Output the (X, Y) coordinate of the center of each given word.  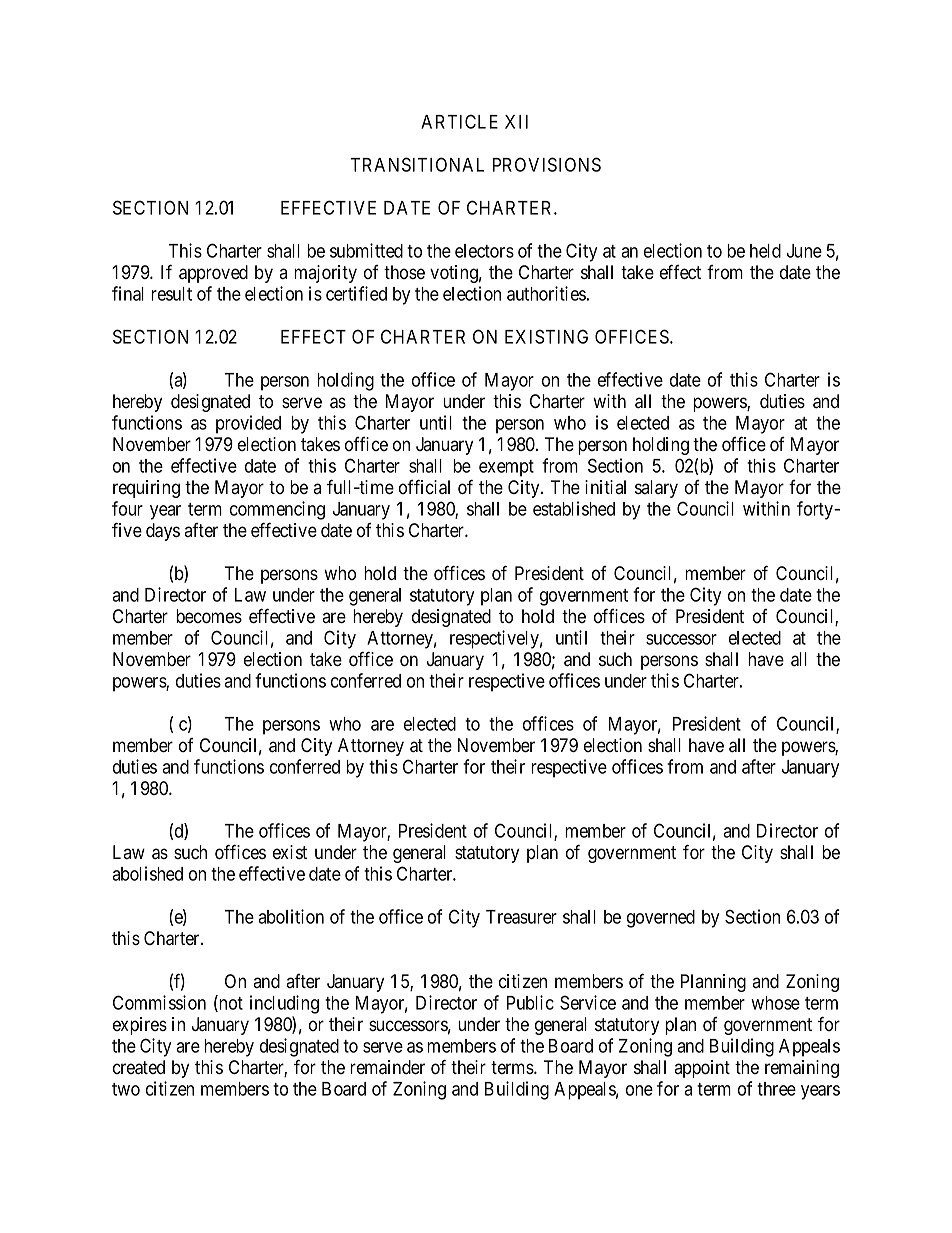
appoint (702, 1069)
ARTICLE (459, 121)
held (765, 251)
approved (213, 274)
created (139, 1067)
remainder (387, 1067)
